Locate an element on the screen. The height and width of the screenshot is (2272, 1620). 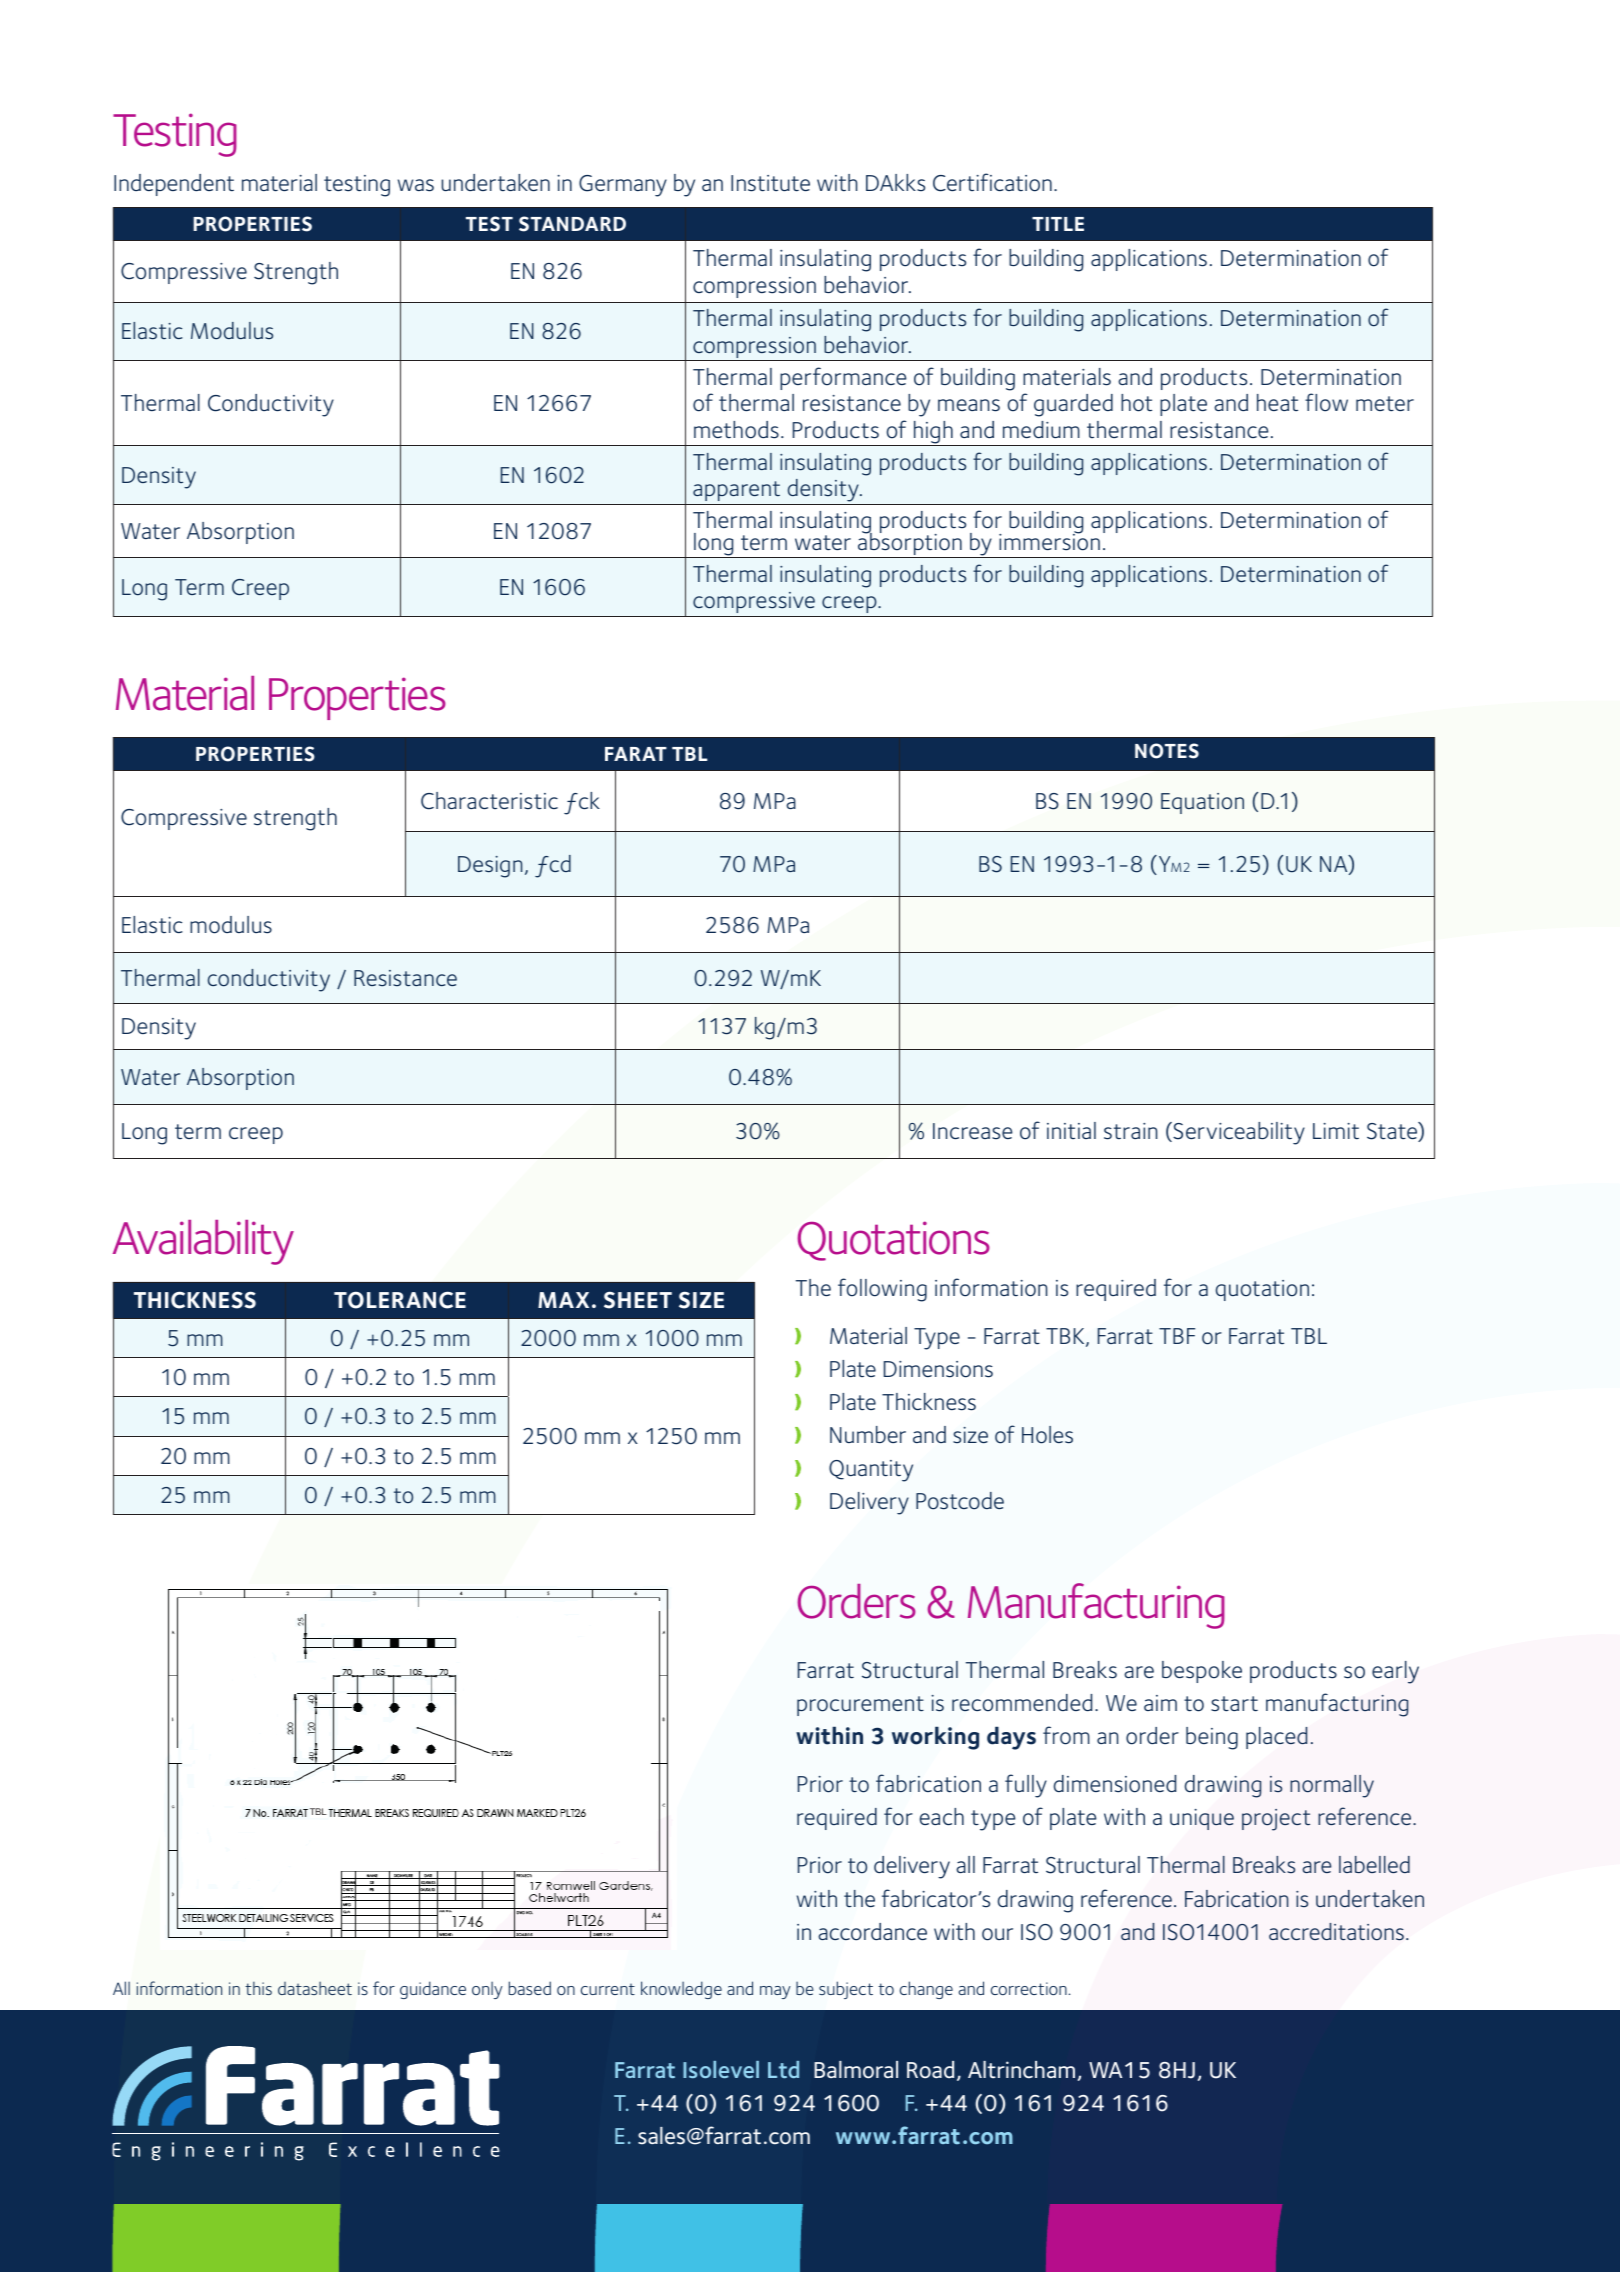
this is located at coordinates (258, 1988).
